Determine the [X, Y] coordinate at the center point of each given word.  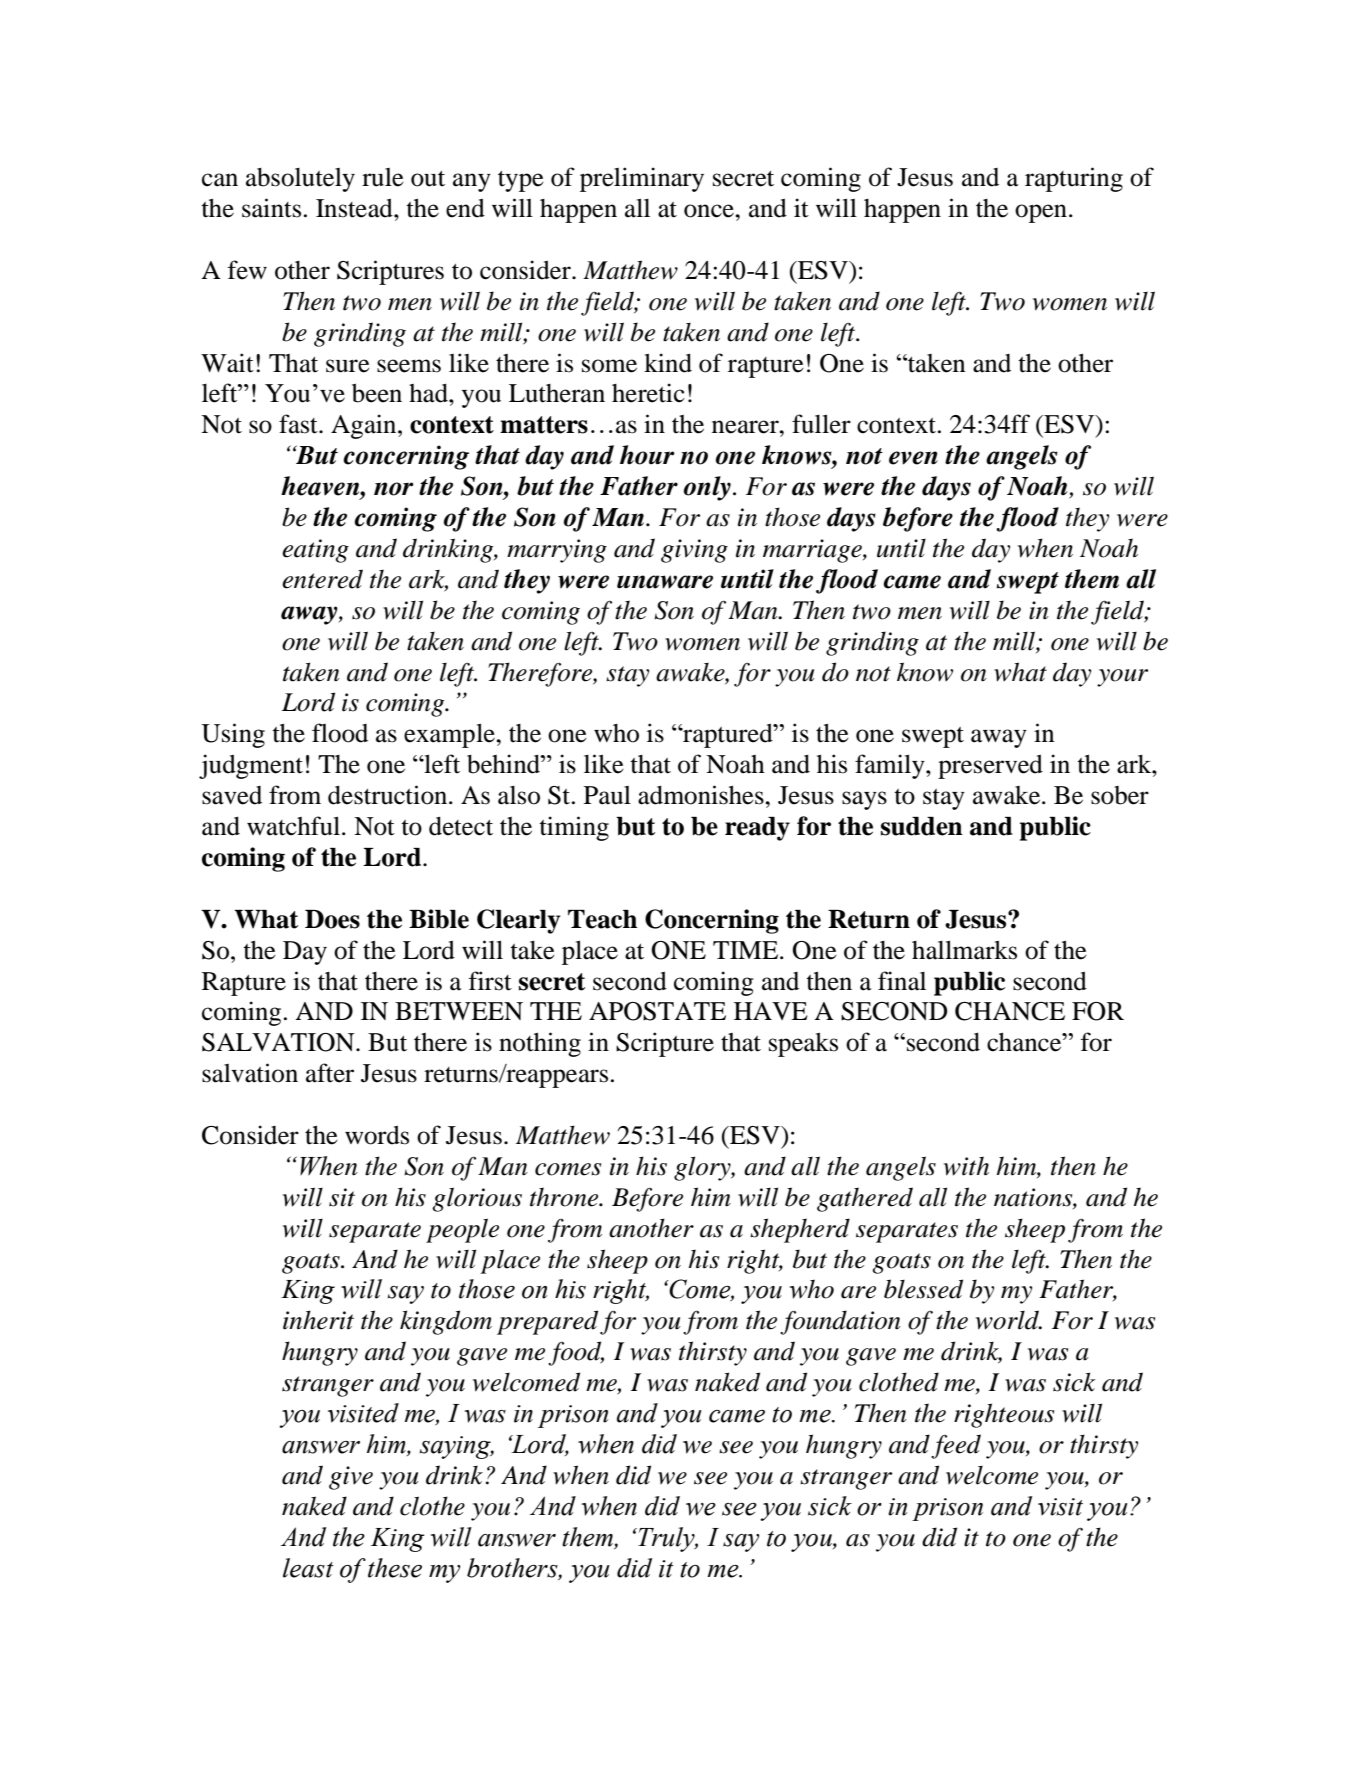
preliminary [642, 179]
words [377, 1135]
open [1041, 213]
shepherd [800, 1230]
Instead [355, 208]
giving [694, 551]
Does [332, 919]
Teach [602, 919]
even [913, 458]
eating [315, 551]
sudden [922, 826]
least [308, 1568]
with [966, 1166]
